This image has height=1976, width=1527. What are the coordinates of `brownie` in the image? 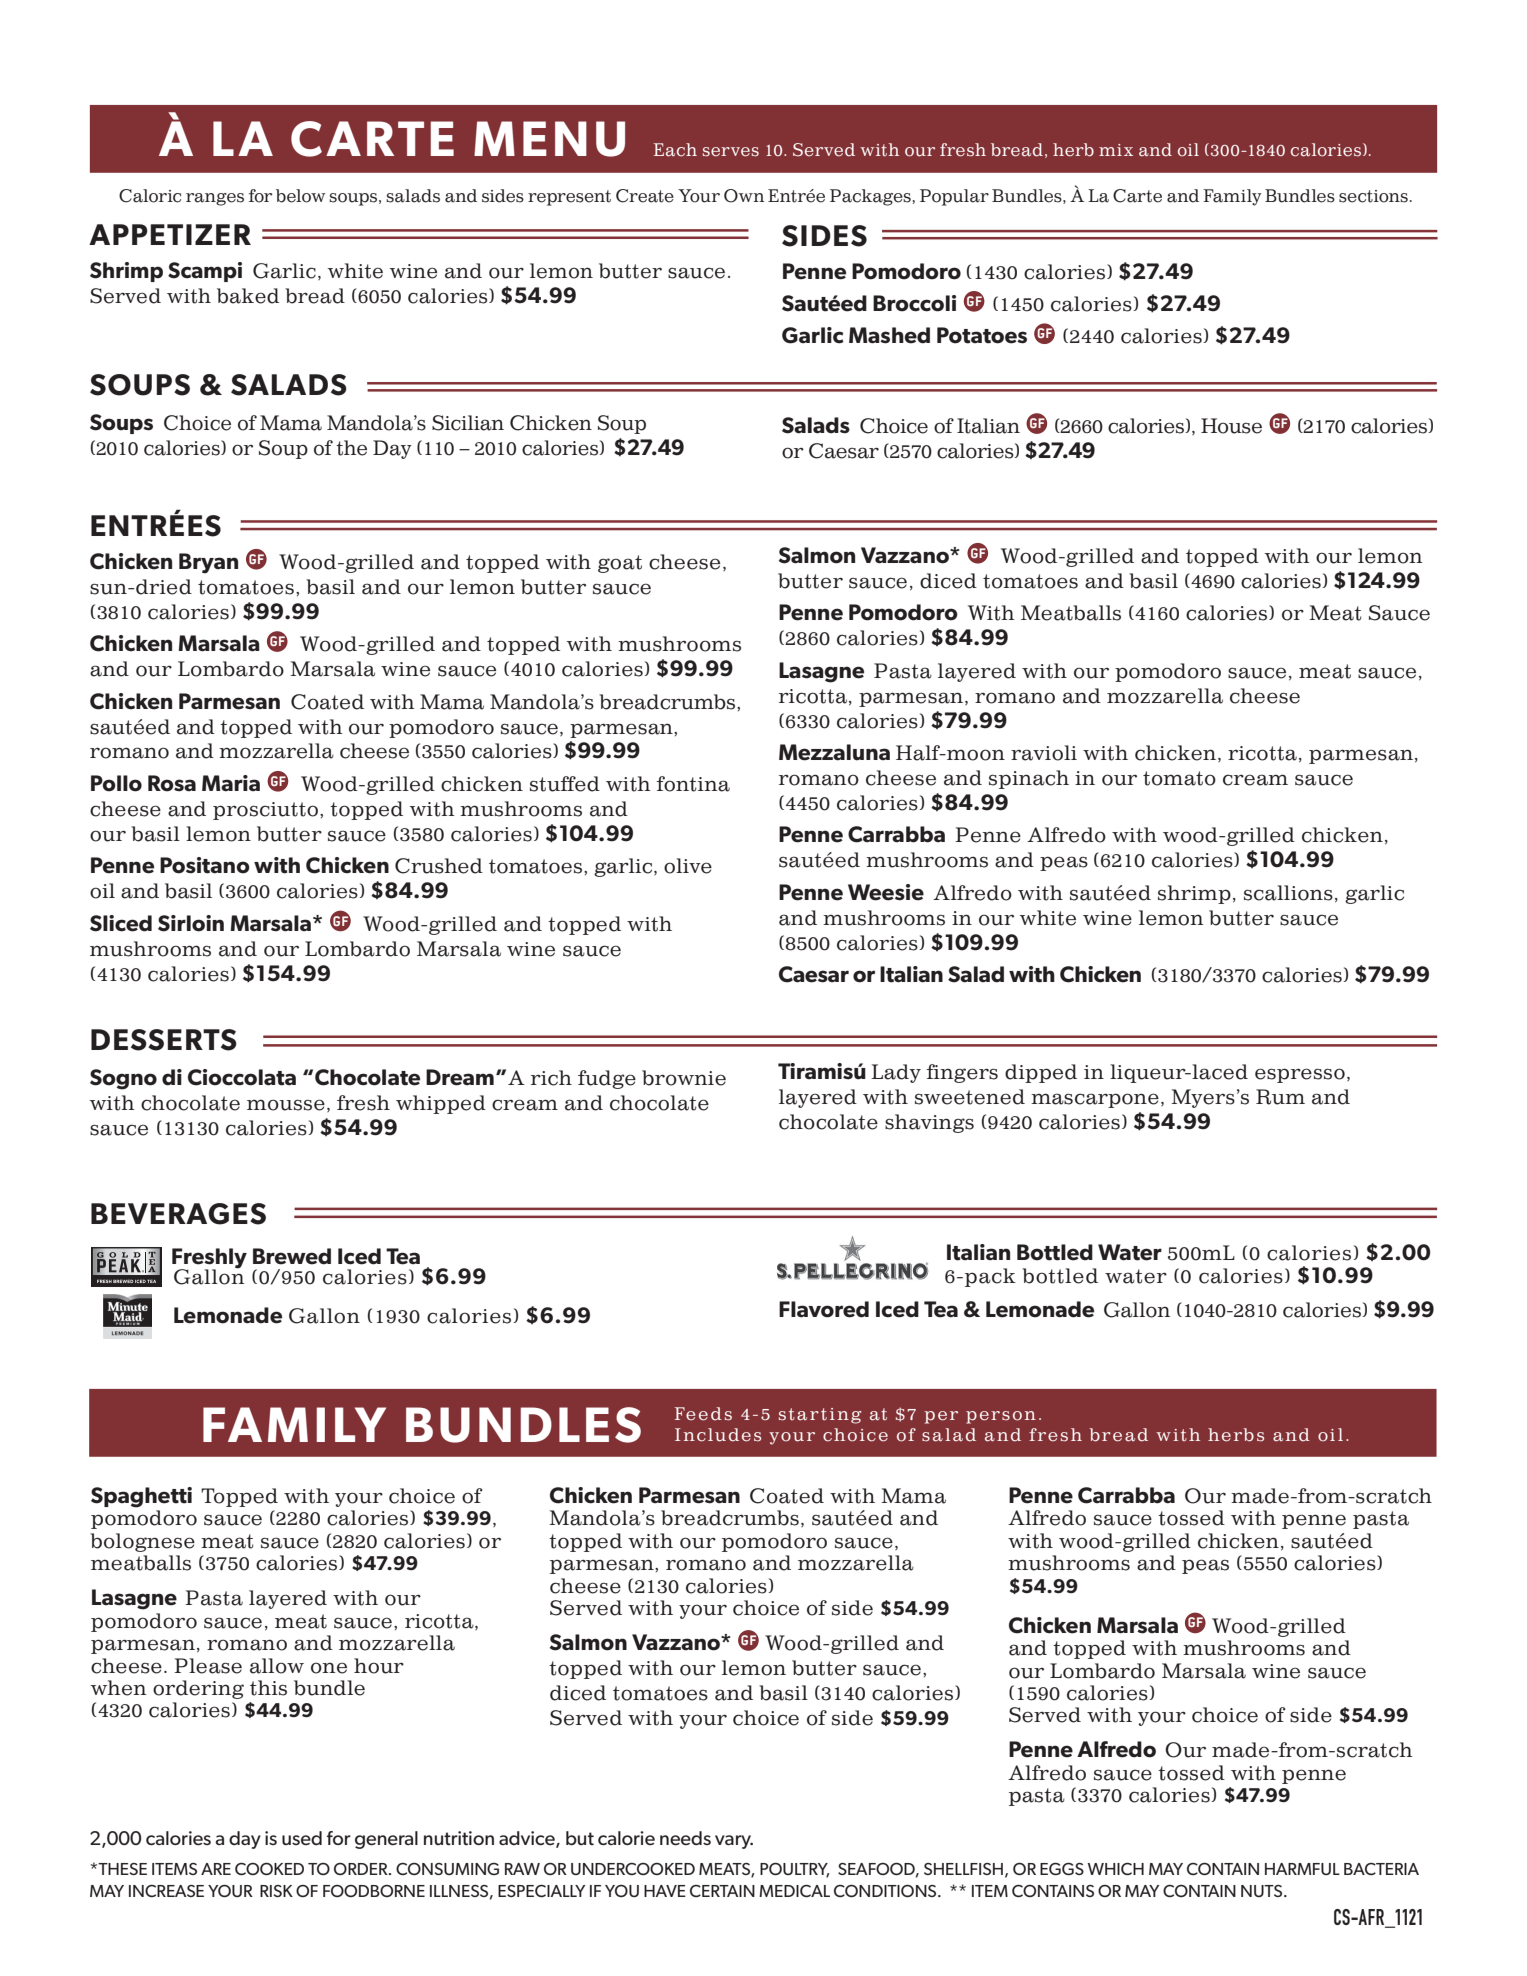 It's located at (684, 1078).
